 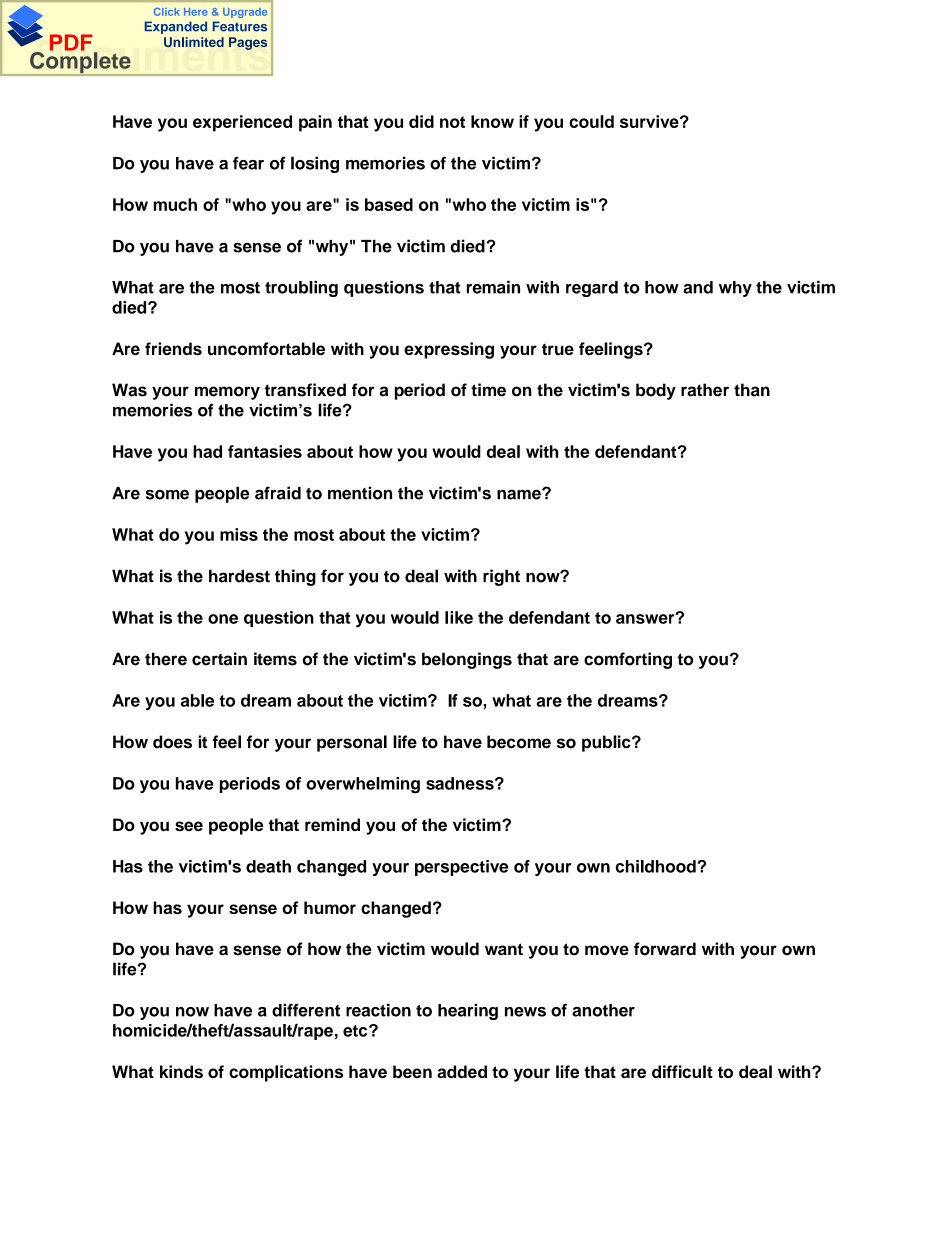 What do you see at coordinates (628, 660) in the screenshot?
I see `comforting` at bounding box center [628, 660].
